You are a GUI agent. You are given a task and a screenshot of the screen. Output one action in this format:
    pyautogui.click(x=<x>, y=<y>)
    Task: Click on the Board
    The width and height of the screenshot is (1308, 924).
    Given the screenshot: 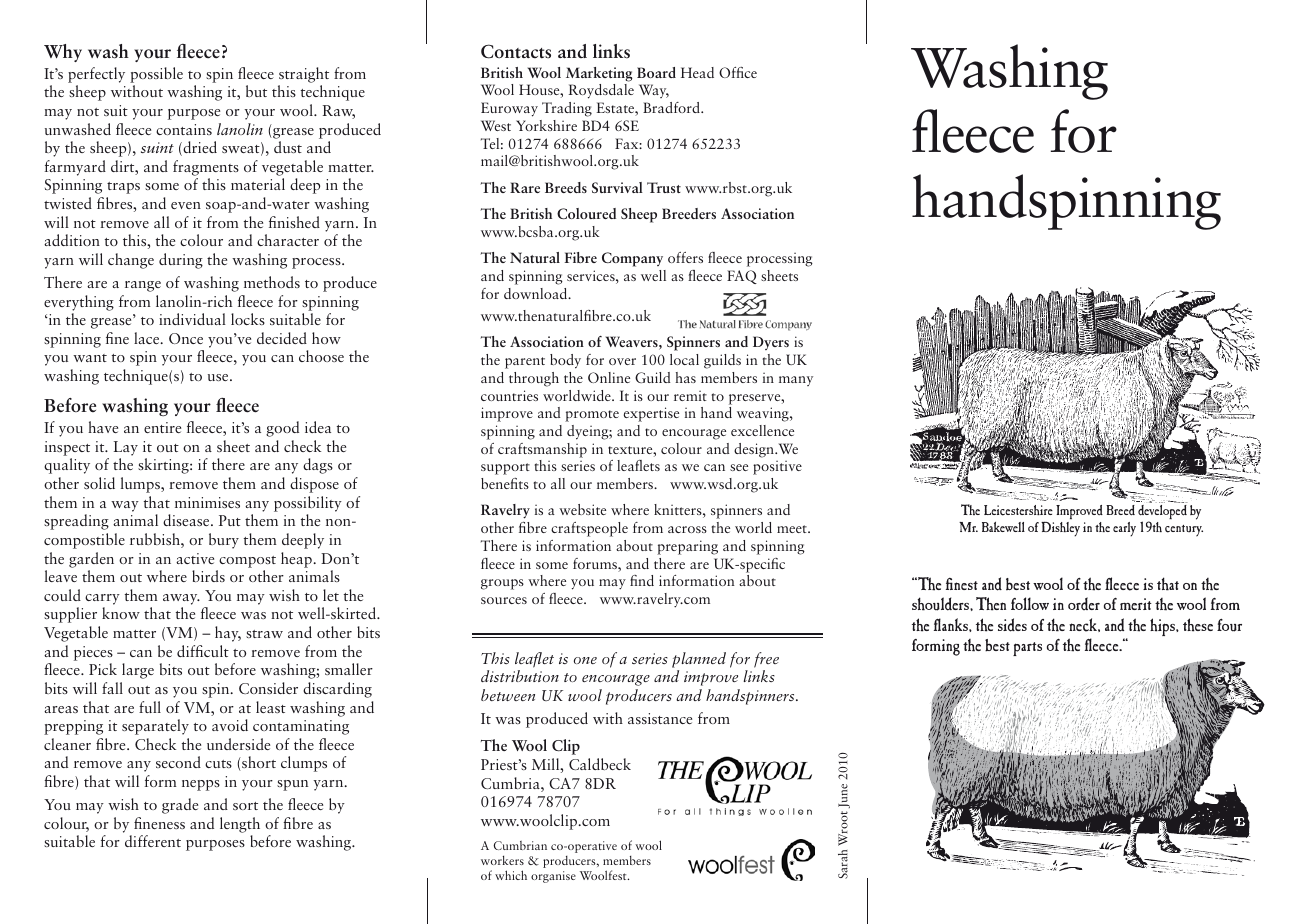 What is the action you would take?
    pyautogui.click(x=656, y=72)
